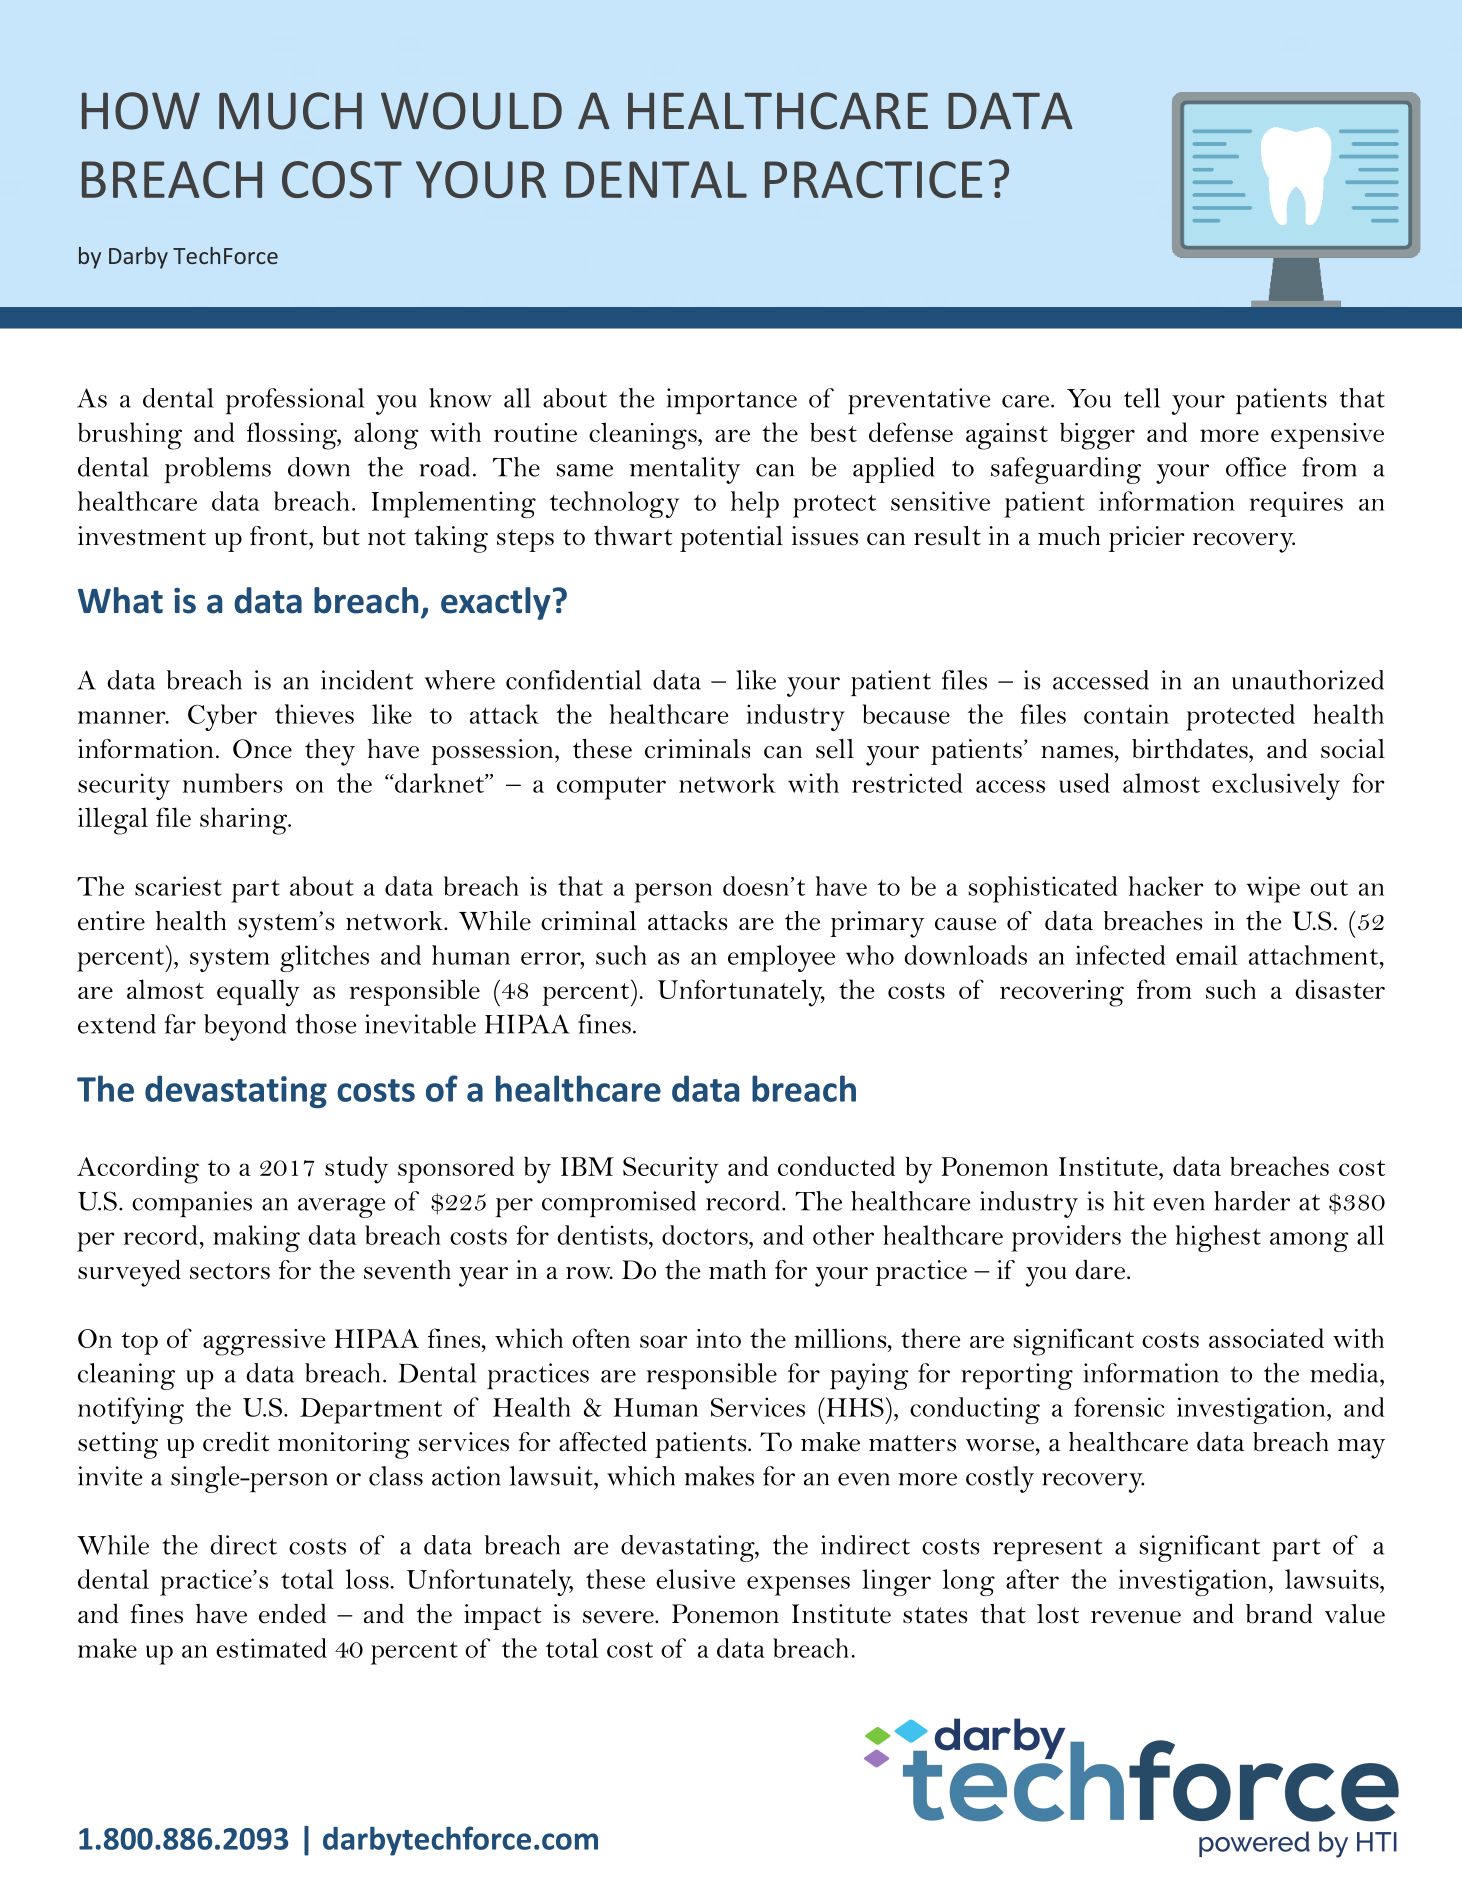 The height and width of the screenshot is (1892, 1462). I want to click on elusive, so click(695, 1579).
